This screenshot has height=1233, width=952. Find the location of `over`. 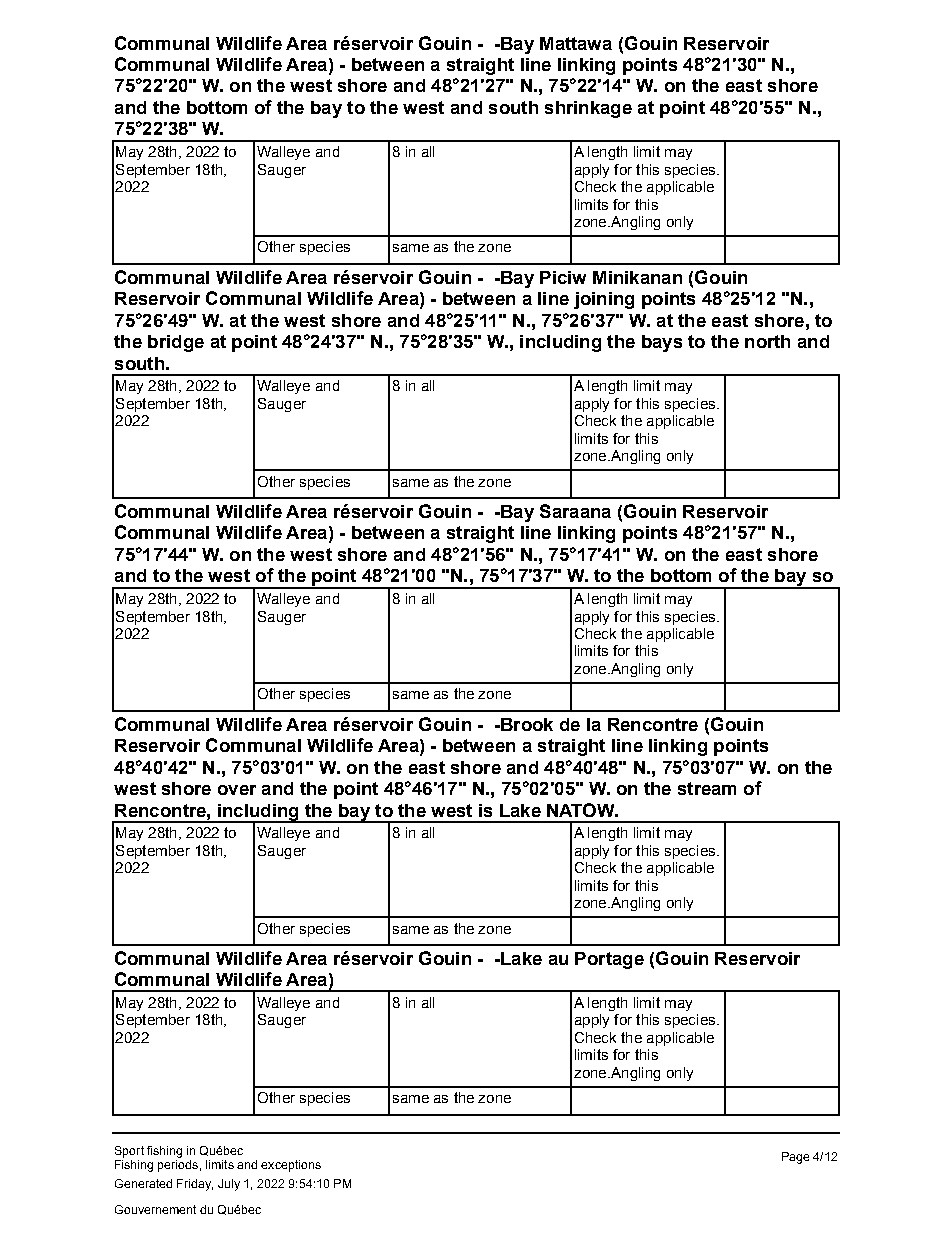

over is located at coordinates (237, 790).
